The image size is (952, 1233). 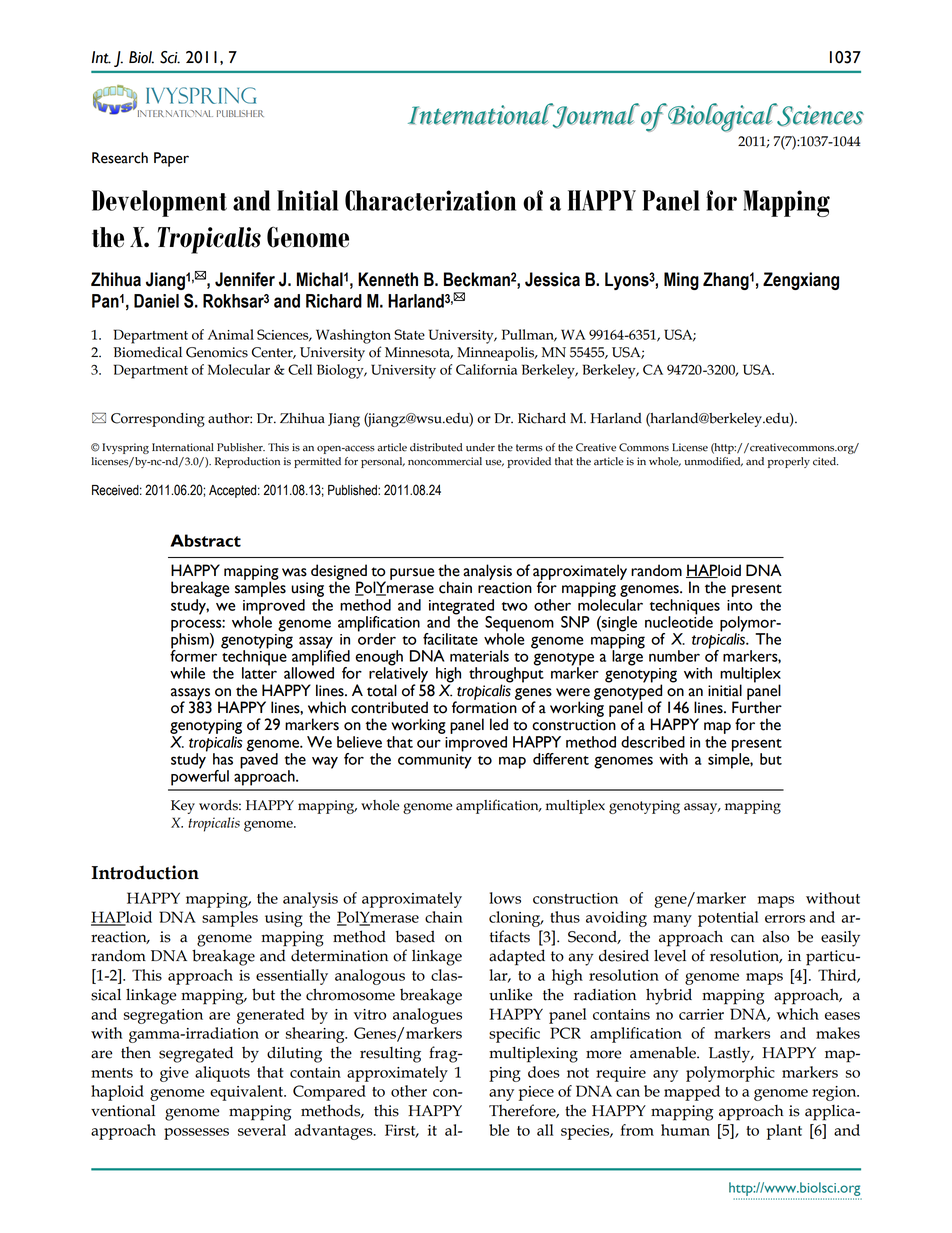 I want to click on Characterization, so click(x=430, y=200).
